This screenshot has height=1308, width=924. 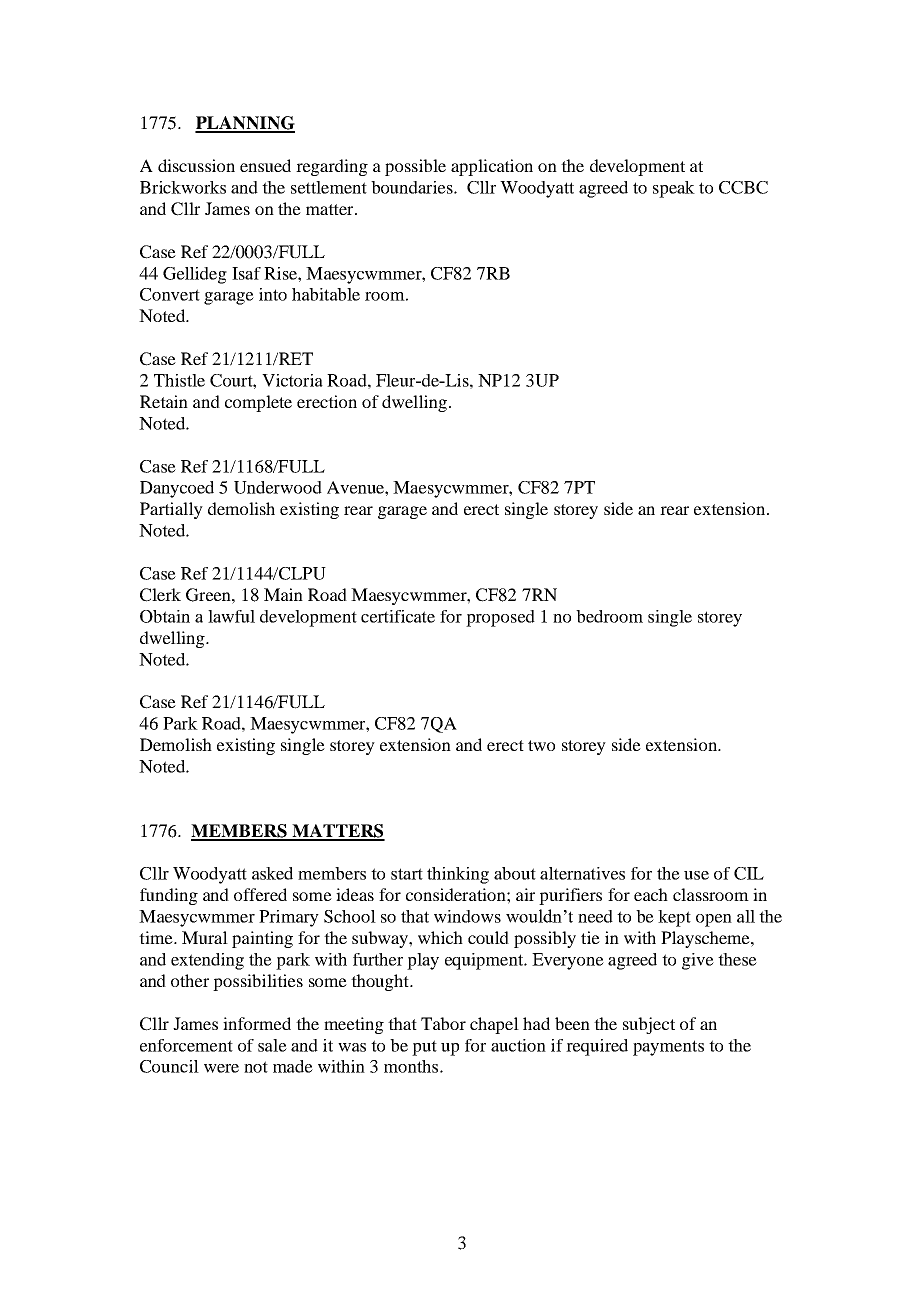 I want to click on Tabor, so click(x=443, y=1023).
